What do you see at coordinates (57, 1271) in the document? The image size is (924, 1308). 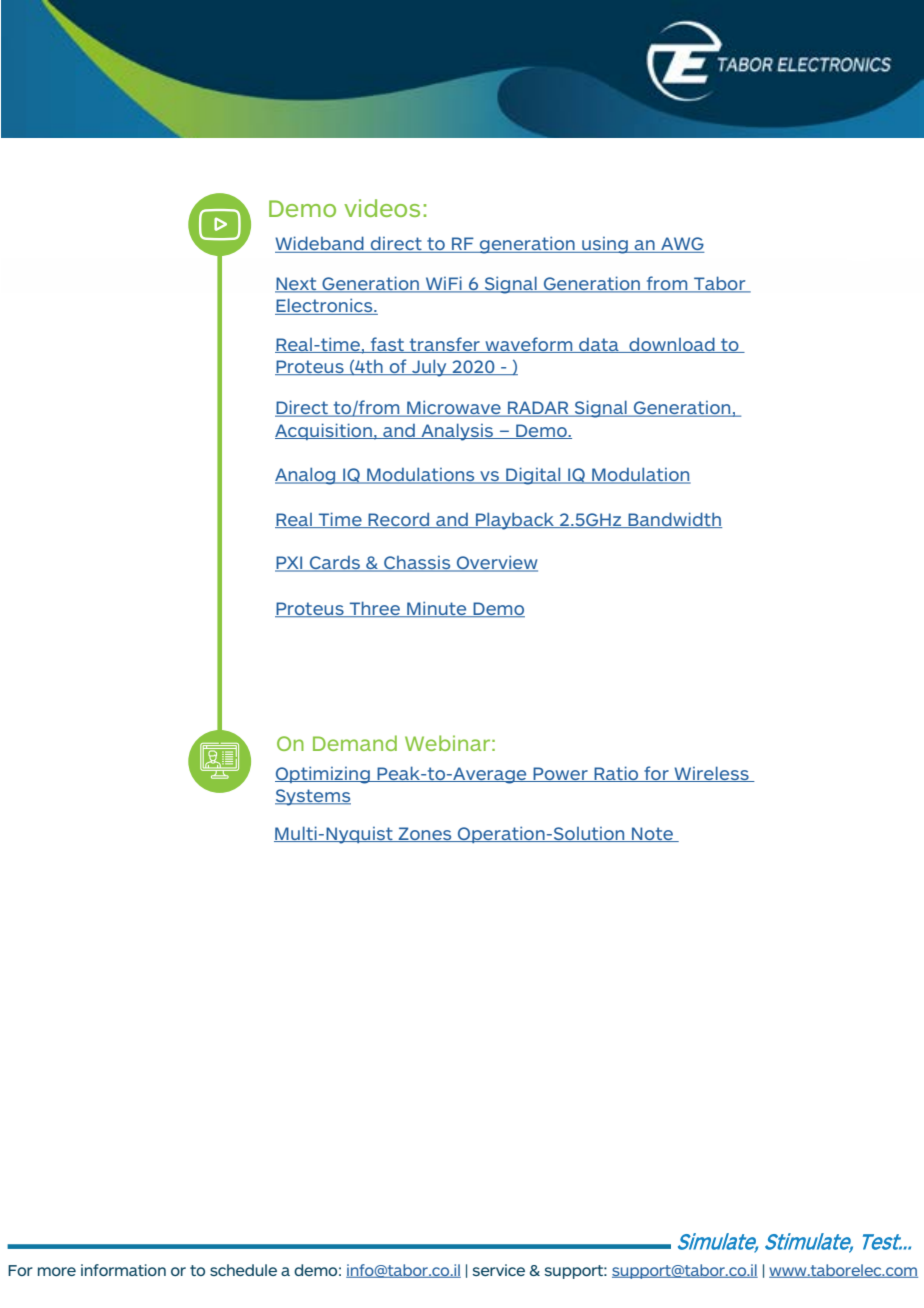 I see `more` at bounding box center [57, 1271].
